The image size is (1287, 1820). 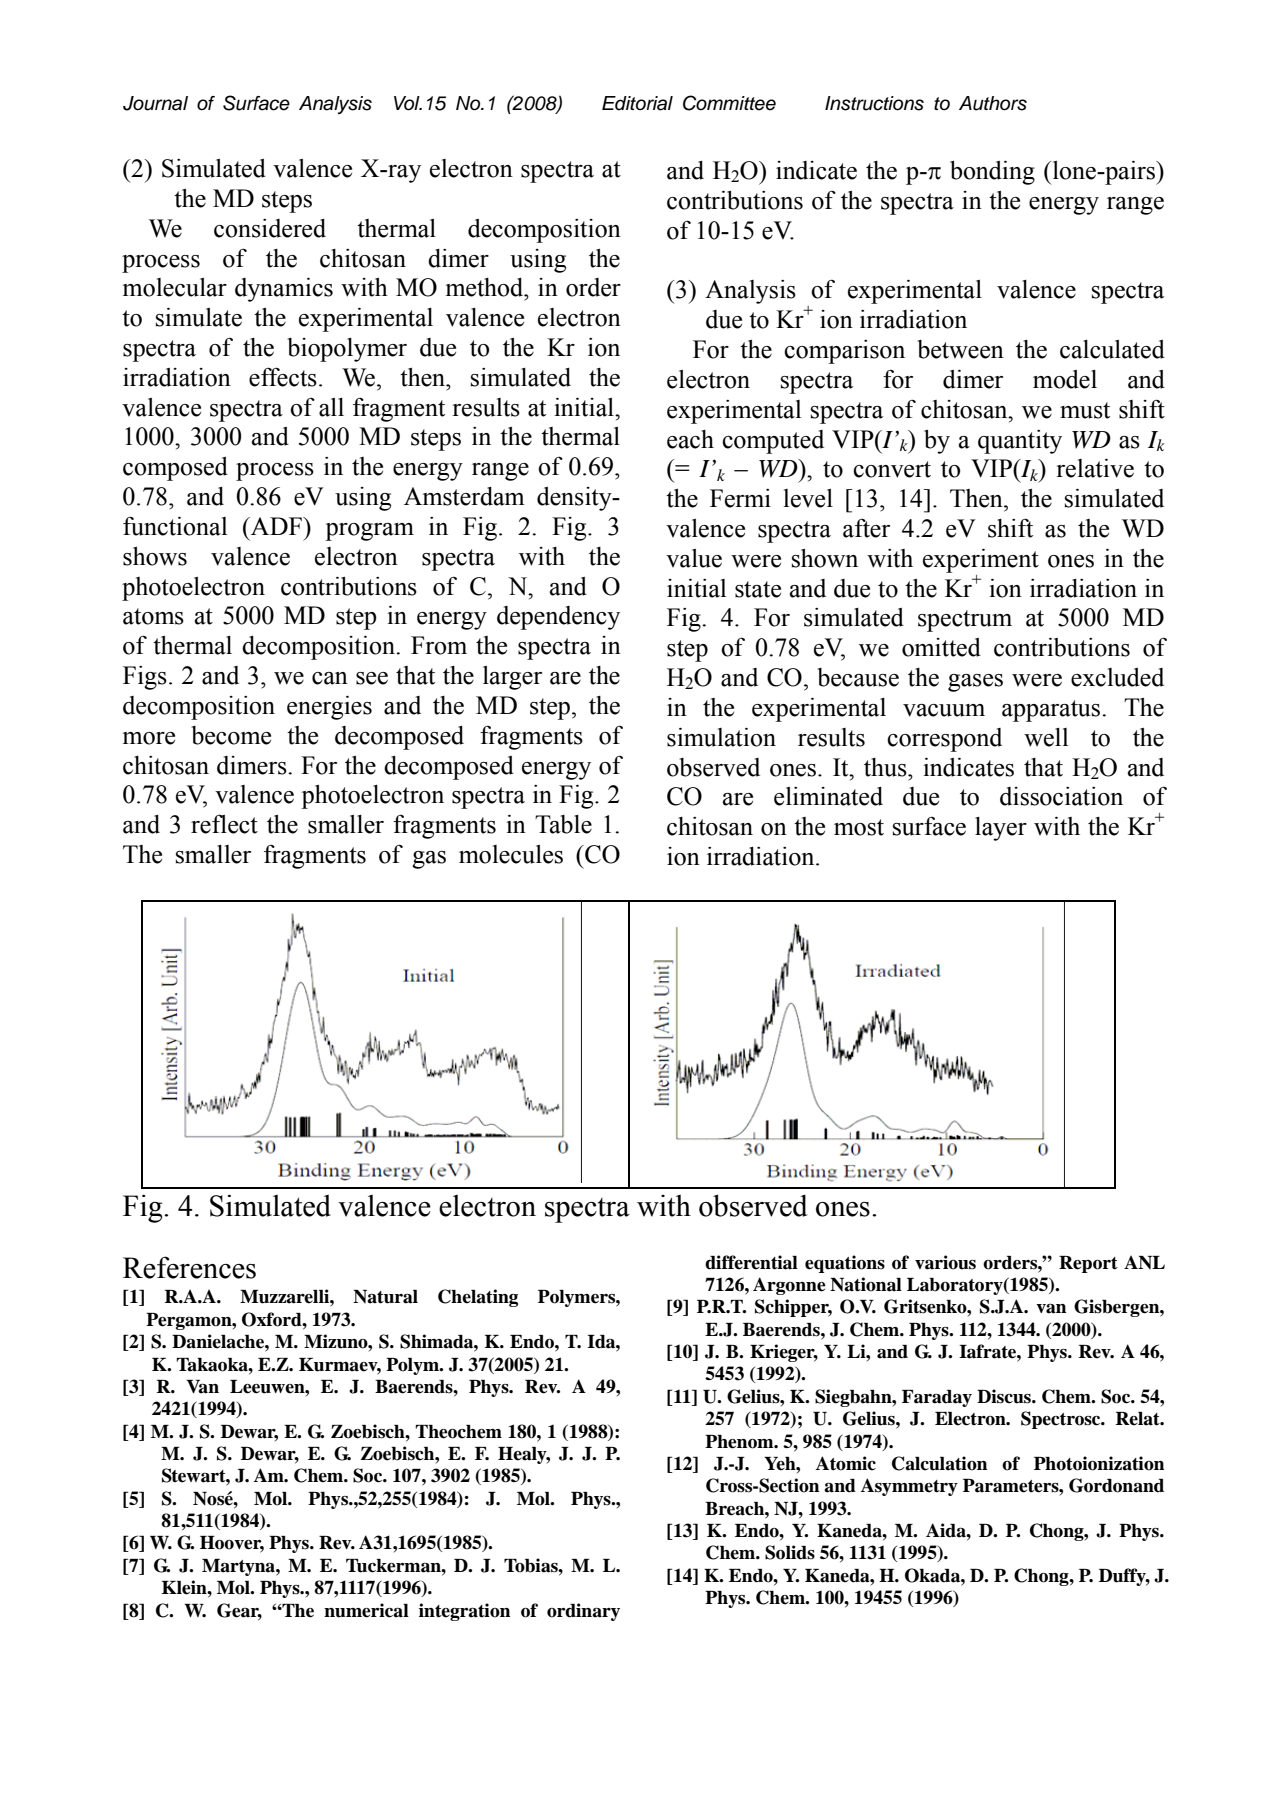 What do you see at coordinates (558, 618) in the screenshot?
I see `dependency` at bounding box center [558, 618].
